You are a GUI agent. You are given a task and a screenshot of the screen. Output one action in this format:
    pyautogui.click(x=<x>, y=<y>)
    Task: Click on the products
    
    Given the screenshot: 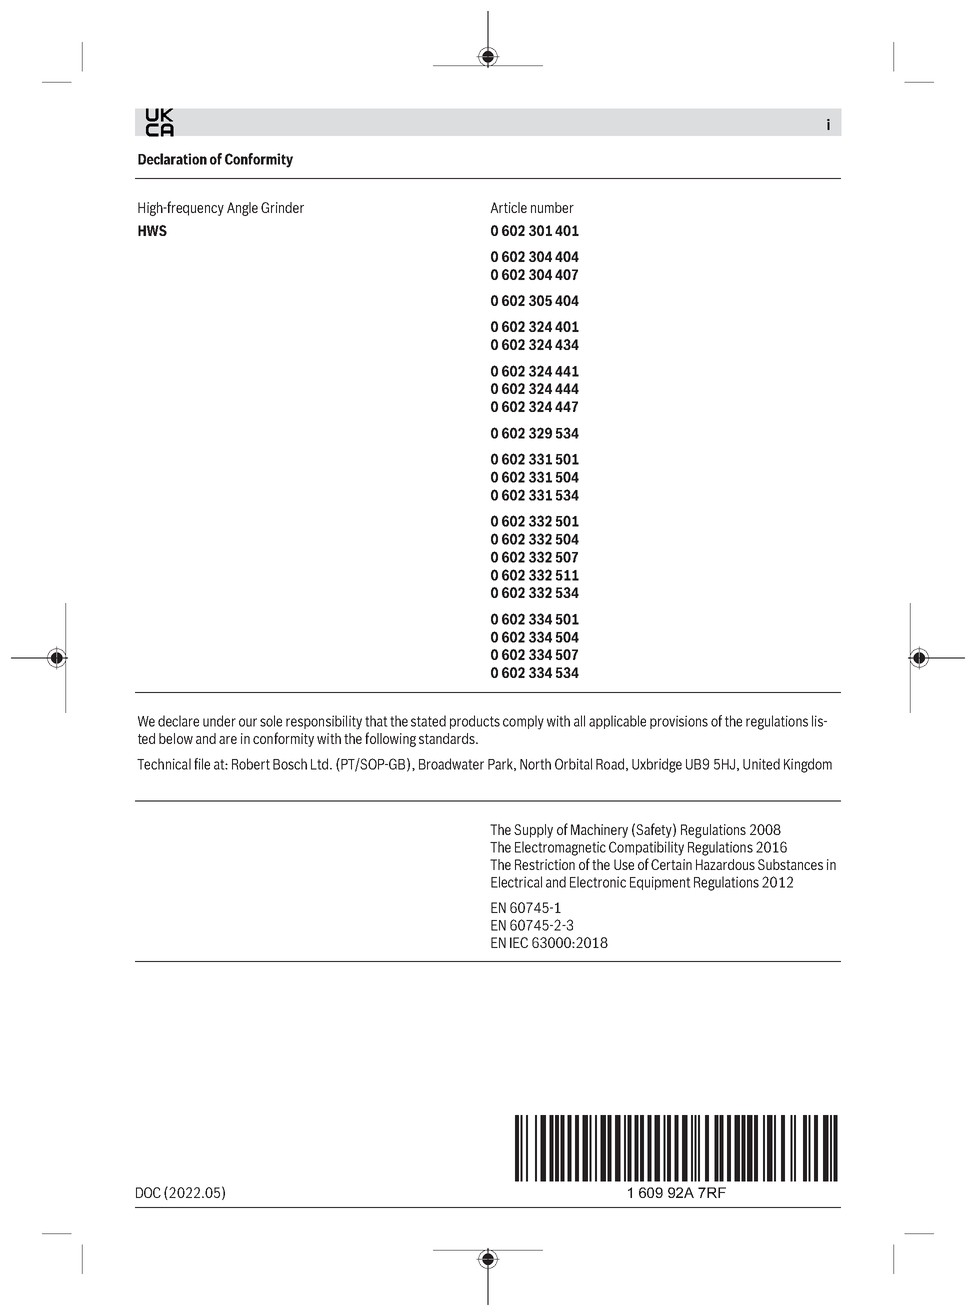 What is the action you would take?
    pyautogui.click(x=475, y=722)
